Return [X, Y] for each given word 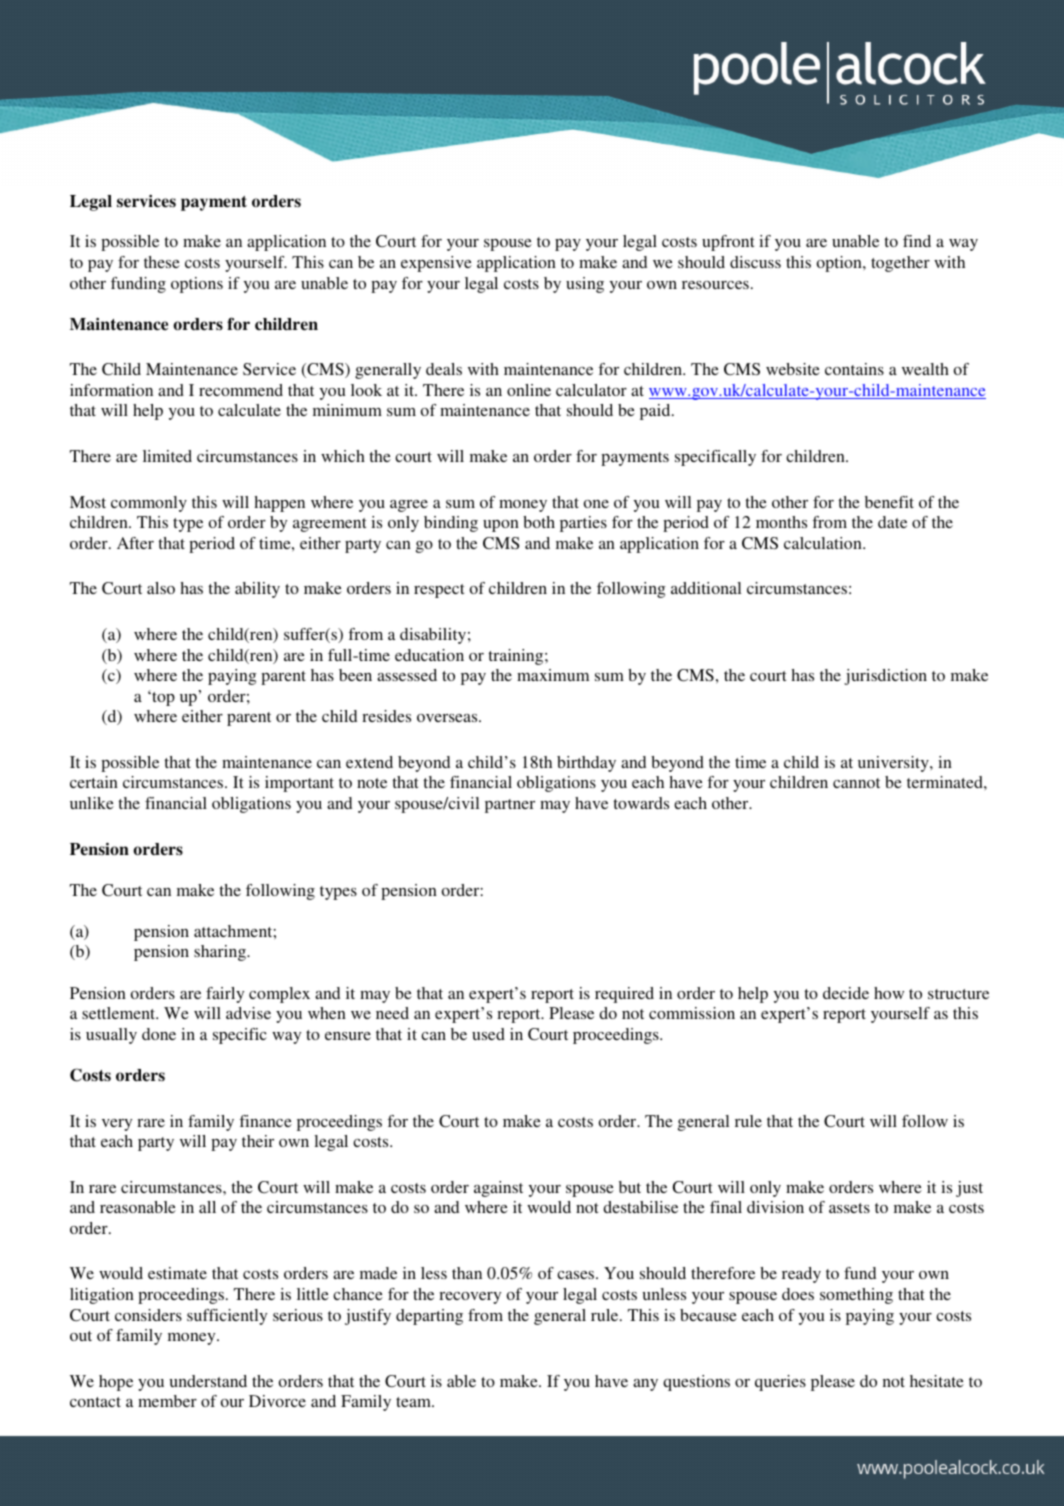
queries [780, 1383]
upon [501, 526]
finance [265, 1121]
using [585, 285]
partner [510, 806]
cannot [856, 783]
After [135, 543]
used [488, 1034]
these [162, 262]
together [900, 264]
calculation [824, 543]
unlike [92, 803]
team [414, 1402]
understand [208, 1381]
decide [846, 993]
